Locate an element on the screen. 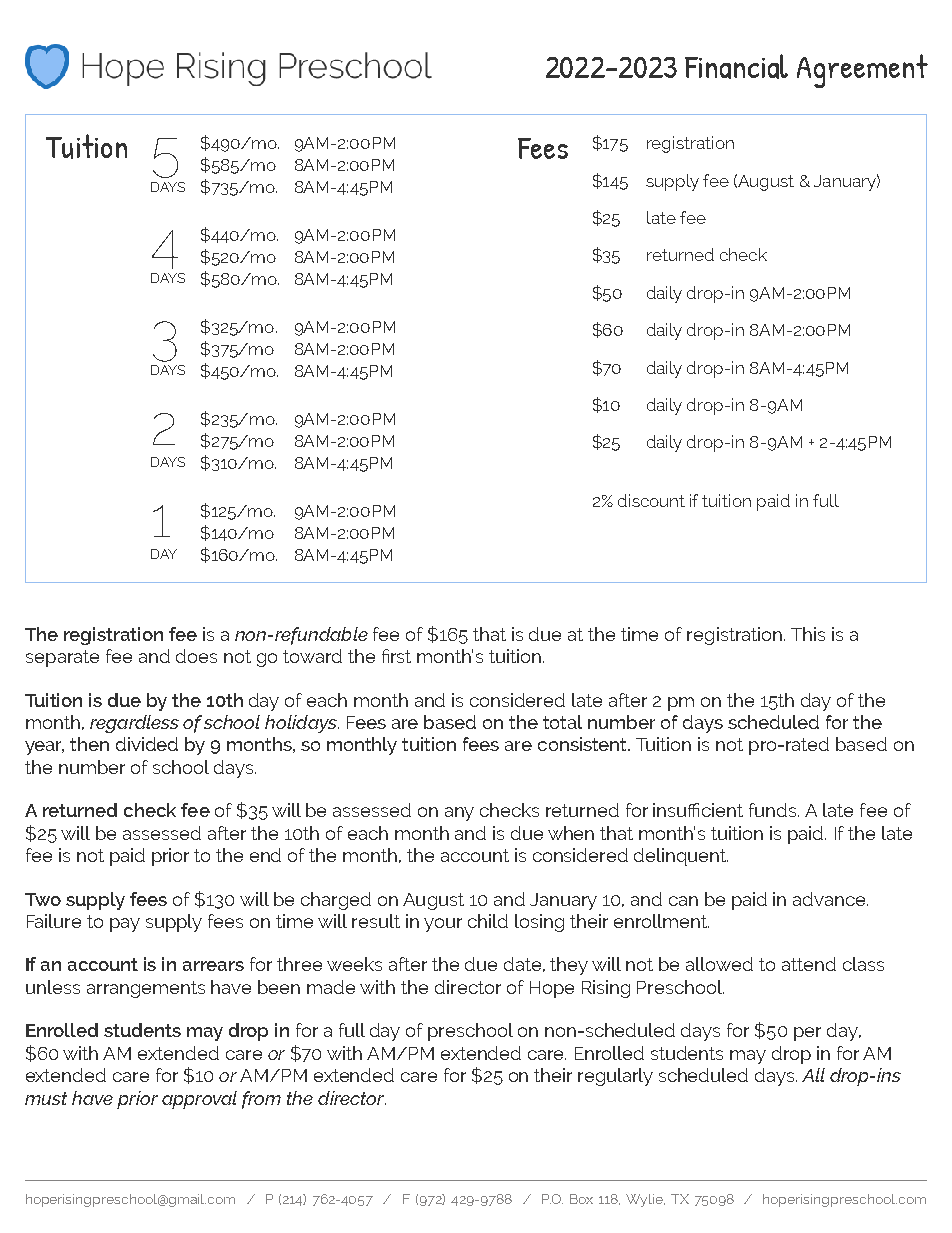  Wylie is located at coordinates (645, 1200).
